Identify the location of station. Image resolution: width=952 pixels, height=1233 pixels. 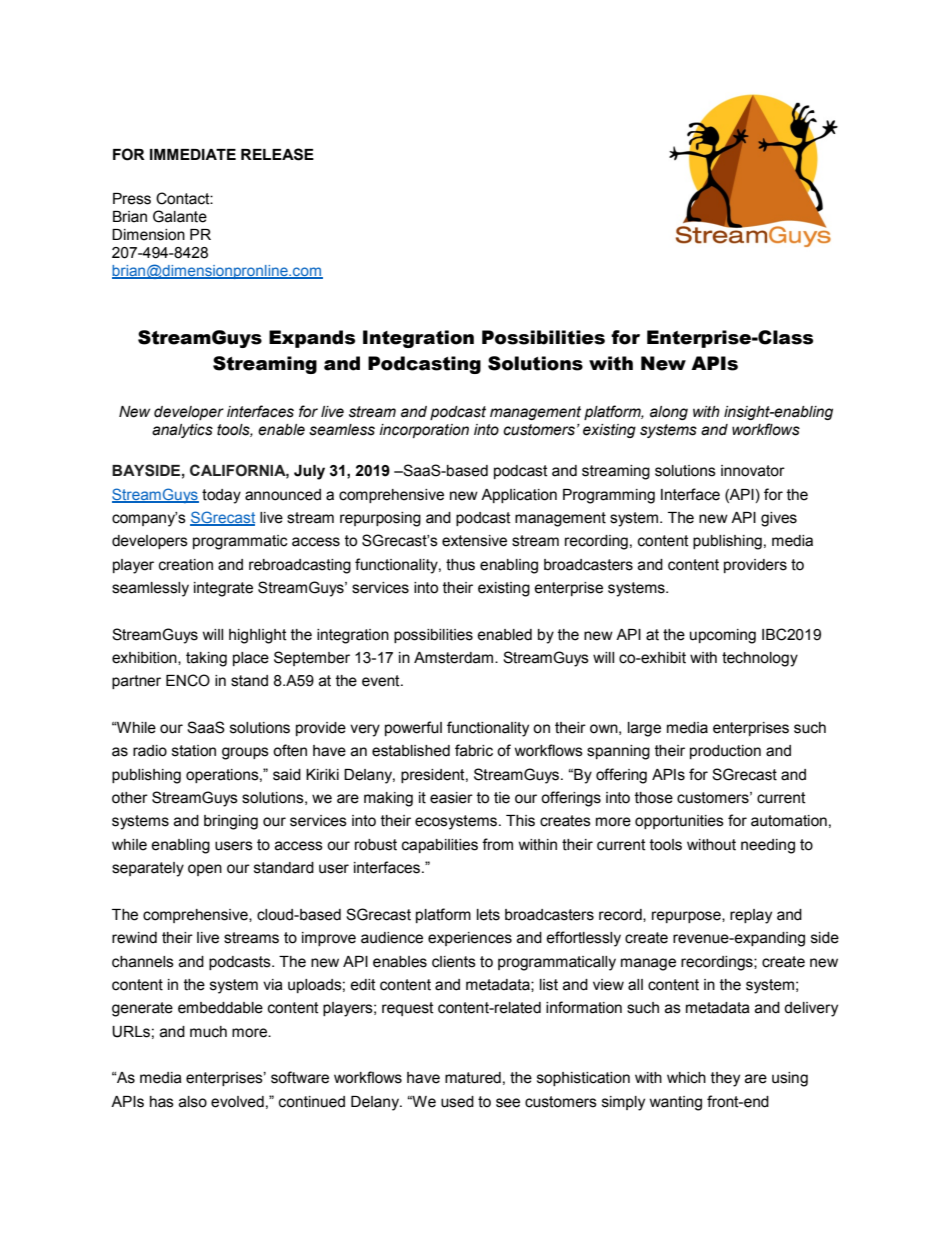
(194, 751).
